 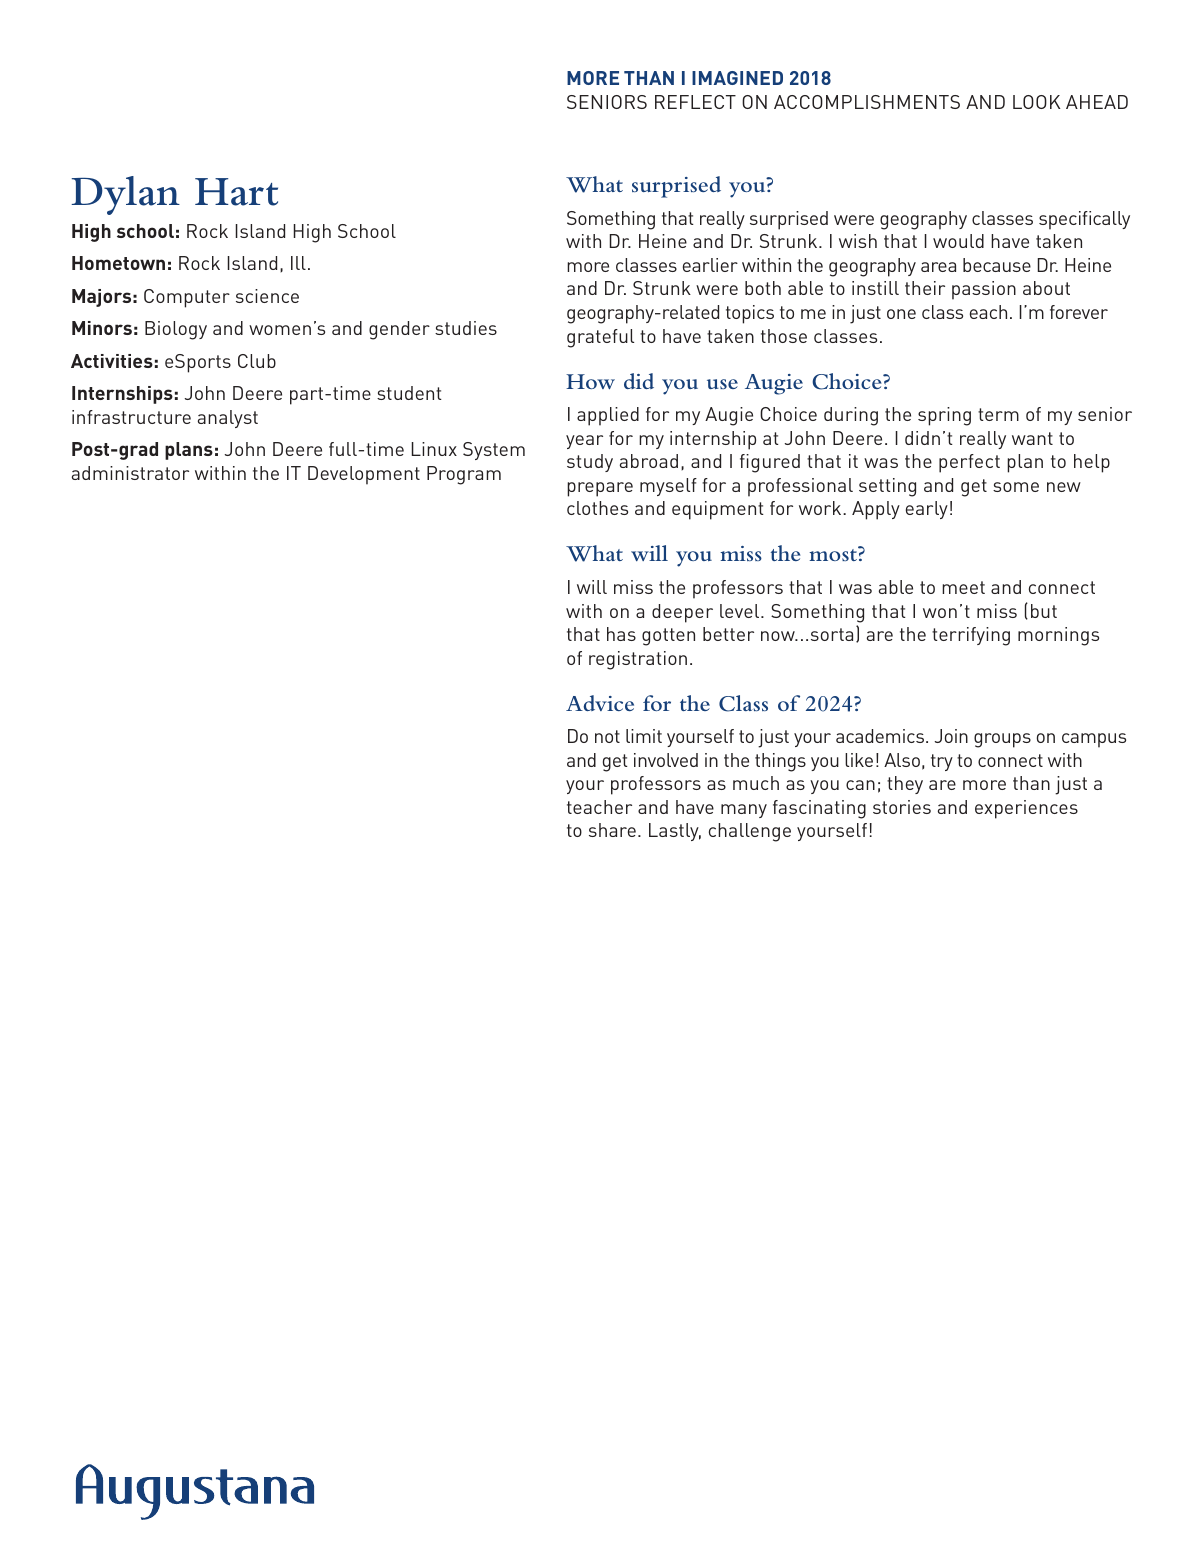 What do you see at coordinates (969, 463) in the screenshot?
I see `perfect` at bounding box center [969, 463].
